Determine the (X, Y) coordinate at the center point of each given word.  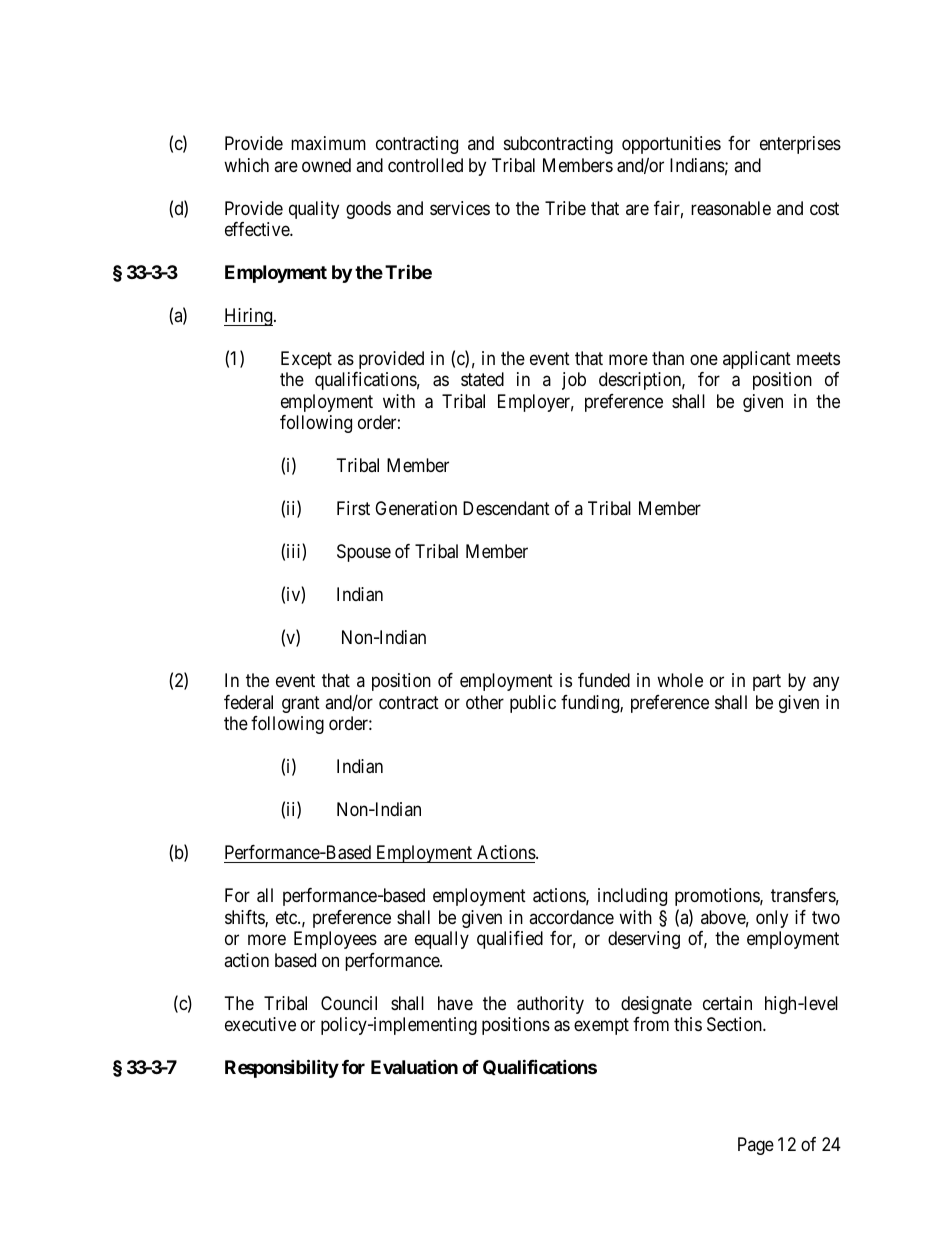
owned (326, 165)
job (574, 381)
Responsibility (282, 1069)
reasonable (731, 208)
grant (301, 704)
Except (306, 360)
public (533, 704)
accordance (571, 917)
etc (287, 917)
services (460, 208)
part (767, 683)
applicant (757, 360)
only (772, 919)
